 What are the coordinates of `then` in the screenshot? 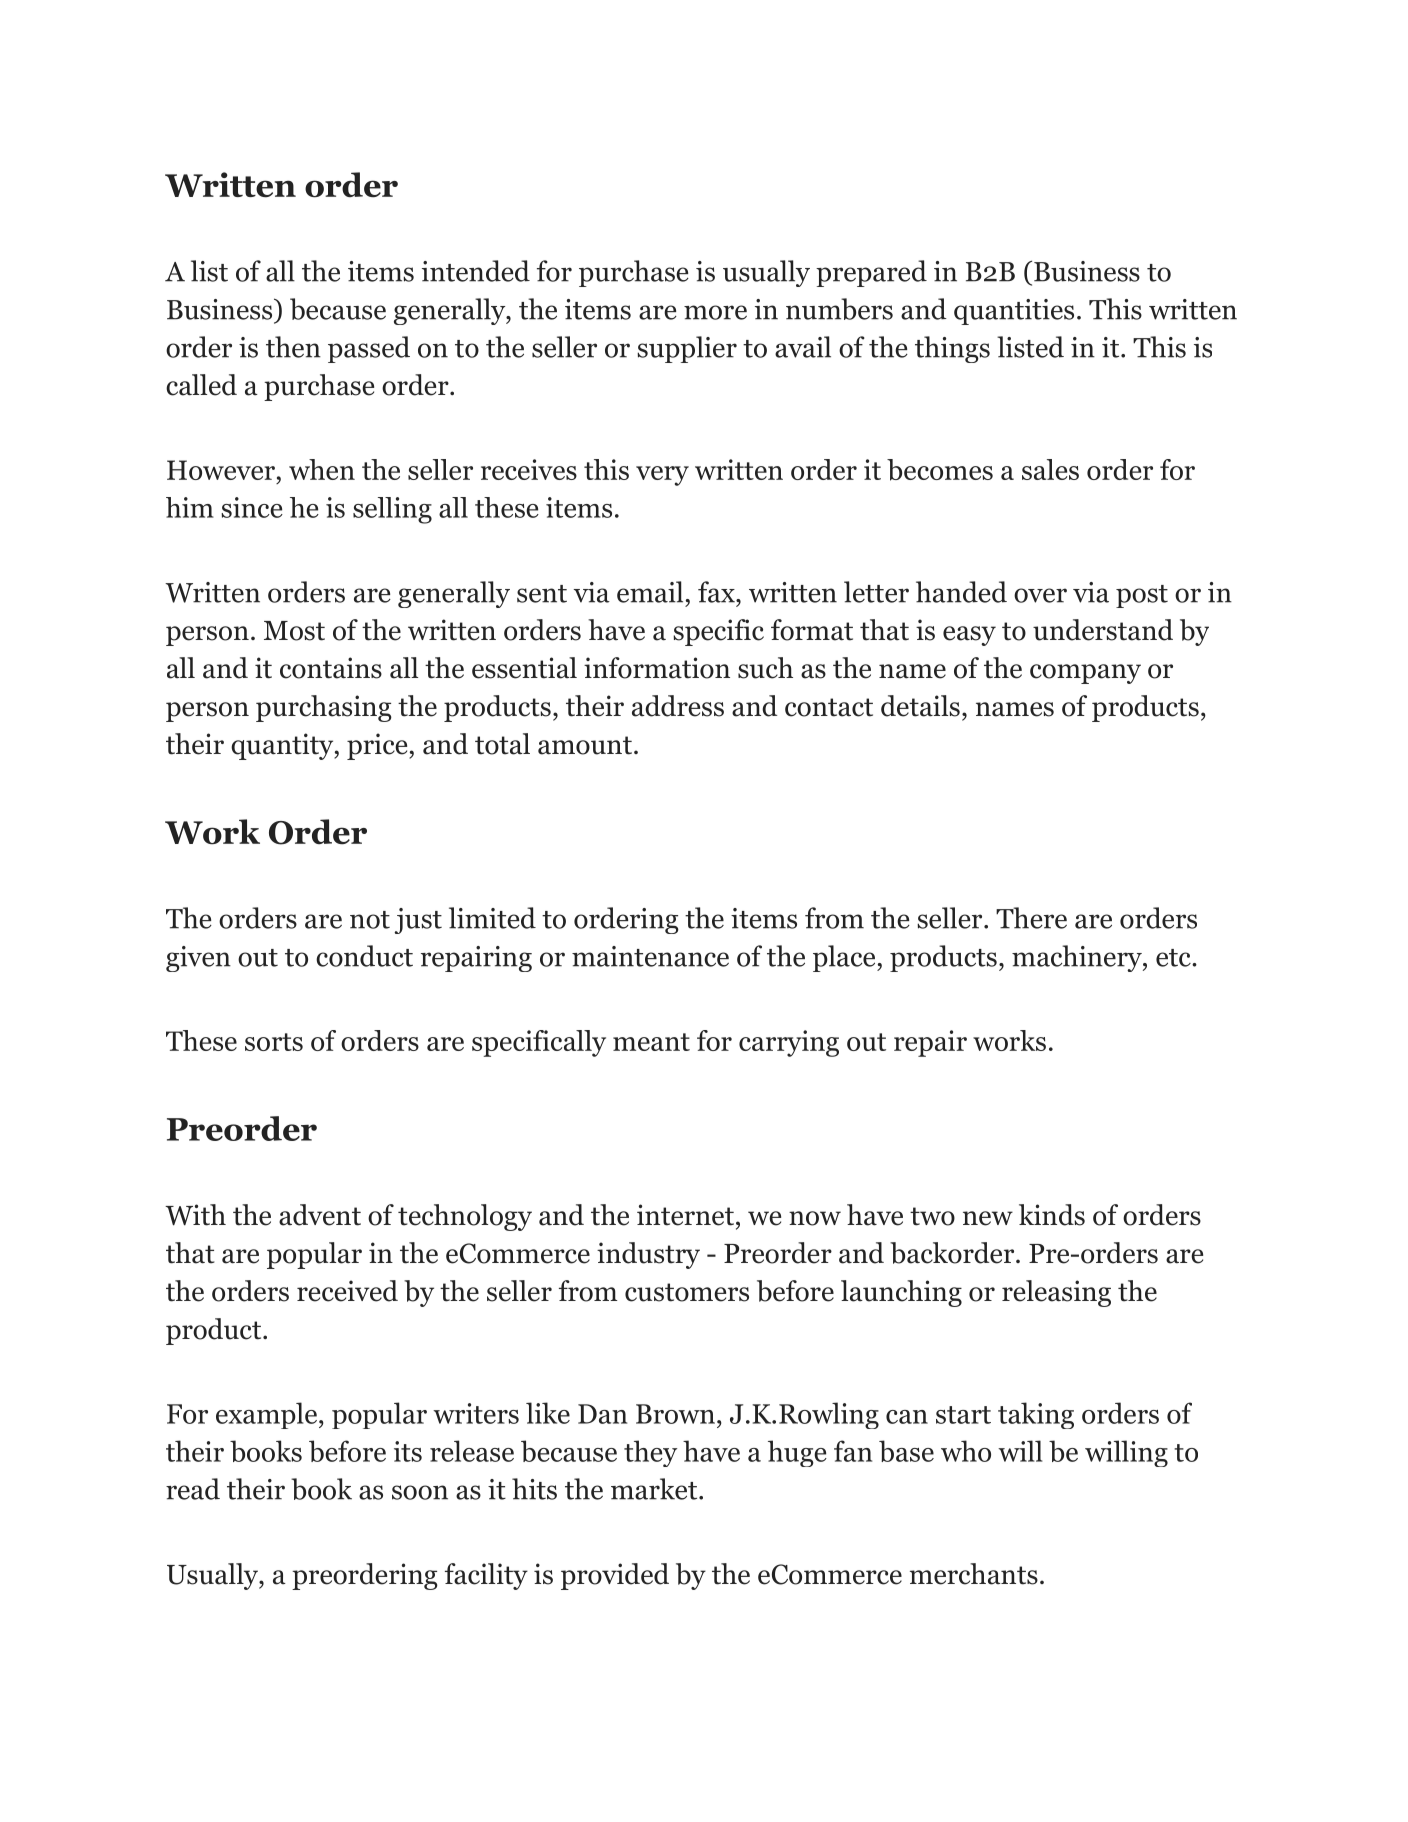 It's located at (293, 347).
